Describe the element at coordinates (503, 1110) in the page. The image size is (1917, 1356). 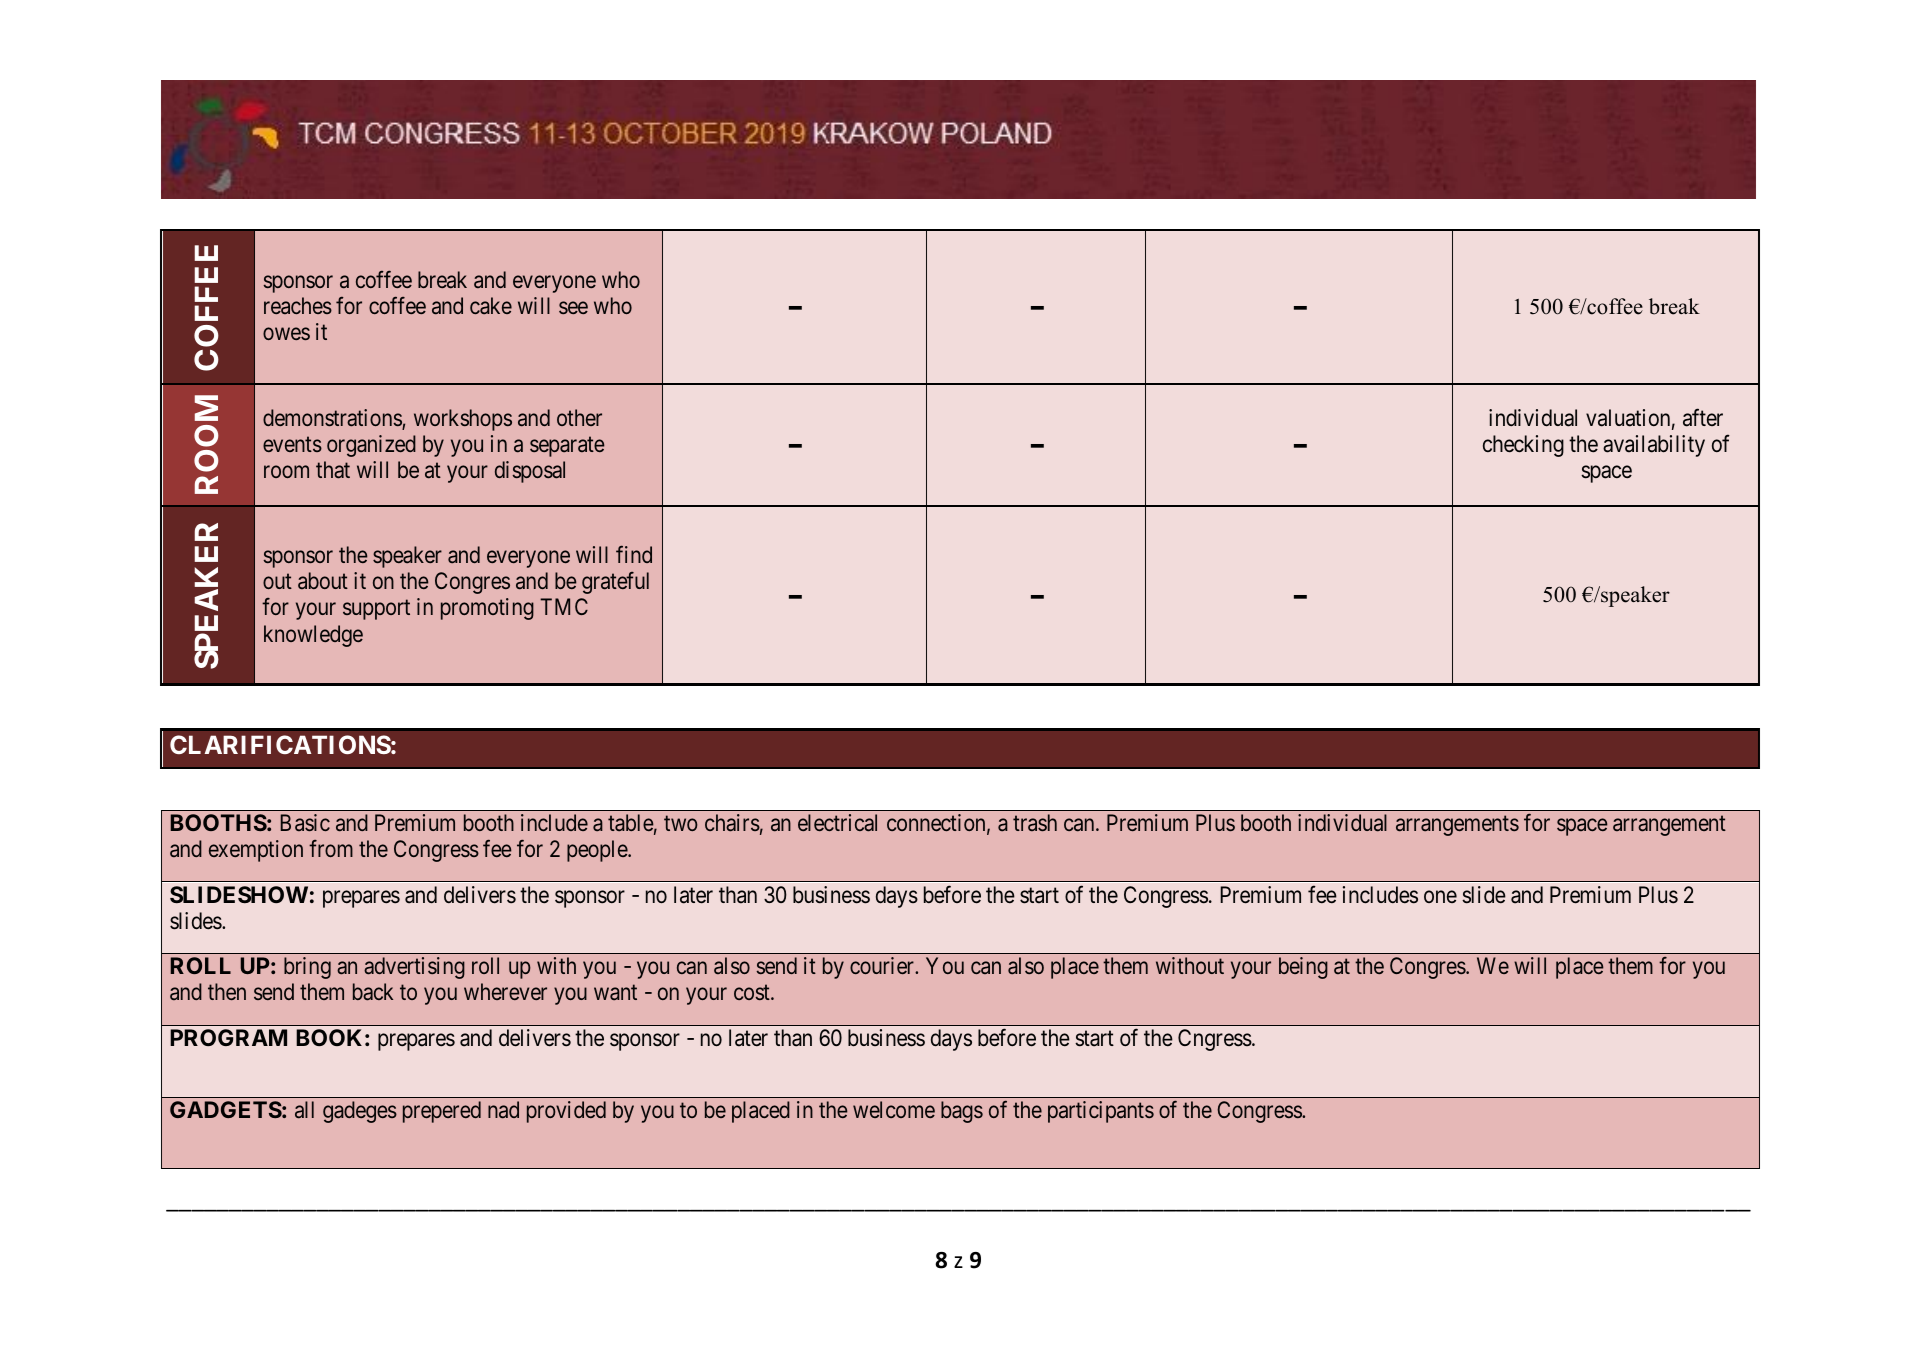
I see `nad` at that location.
